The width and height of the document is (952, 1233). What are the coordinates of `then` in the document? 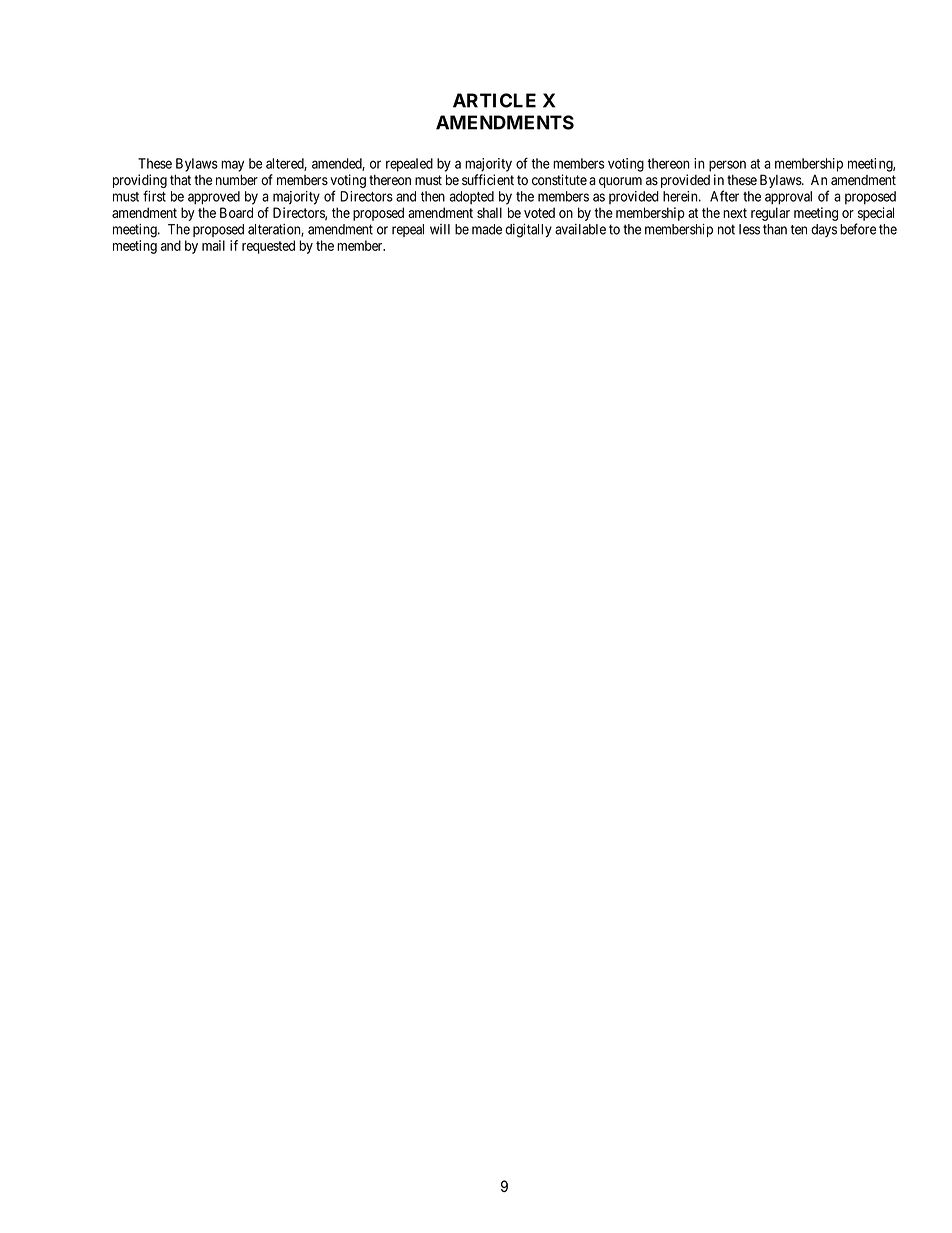 It's located at (433, 196).
